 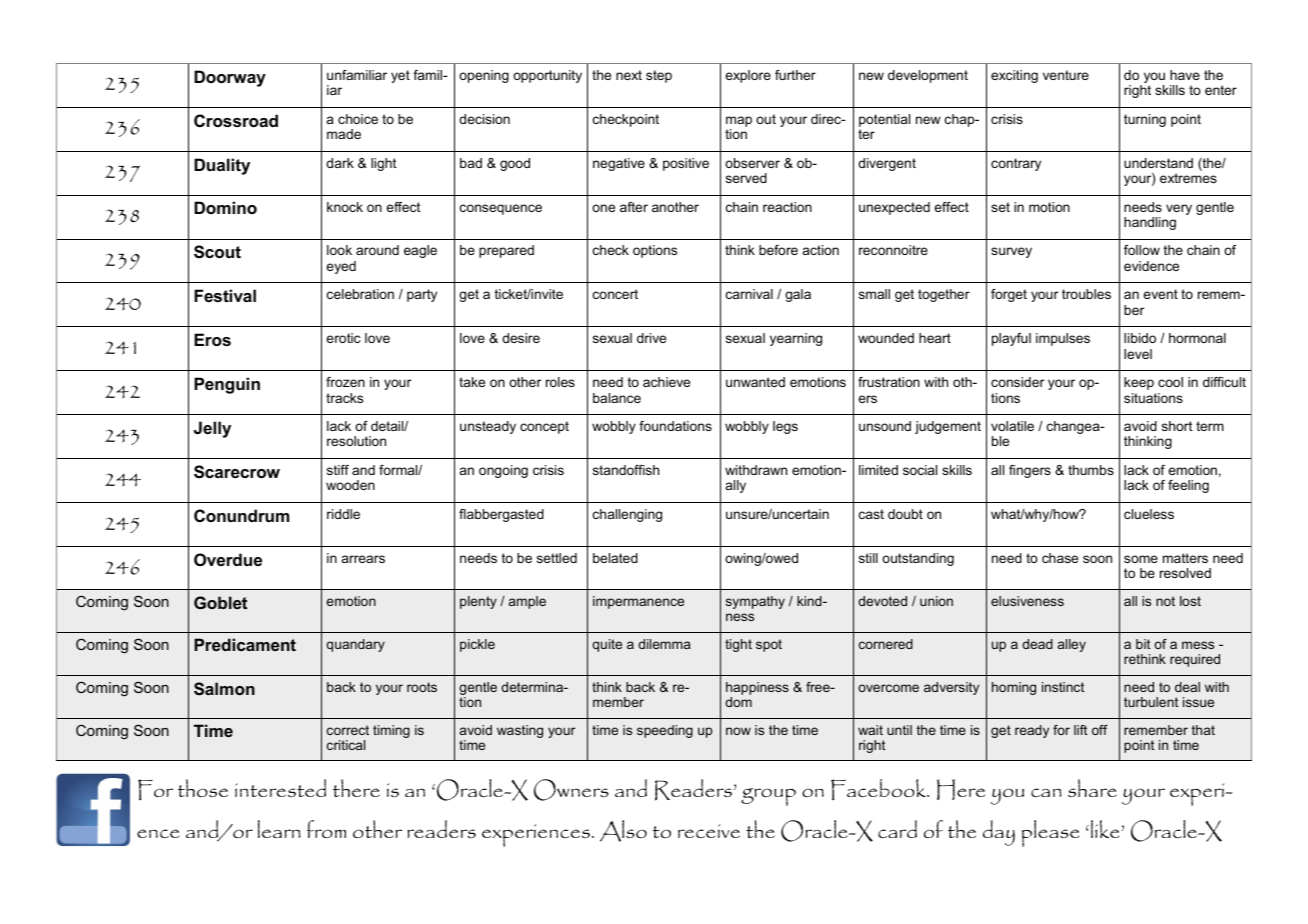 I want to click on from, so click(x=326, y=829).
